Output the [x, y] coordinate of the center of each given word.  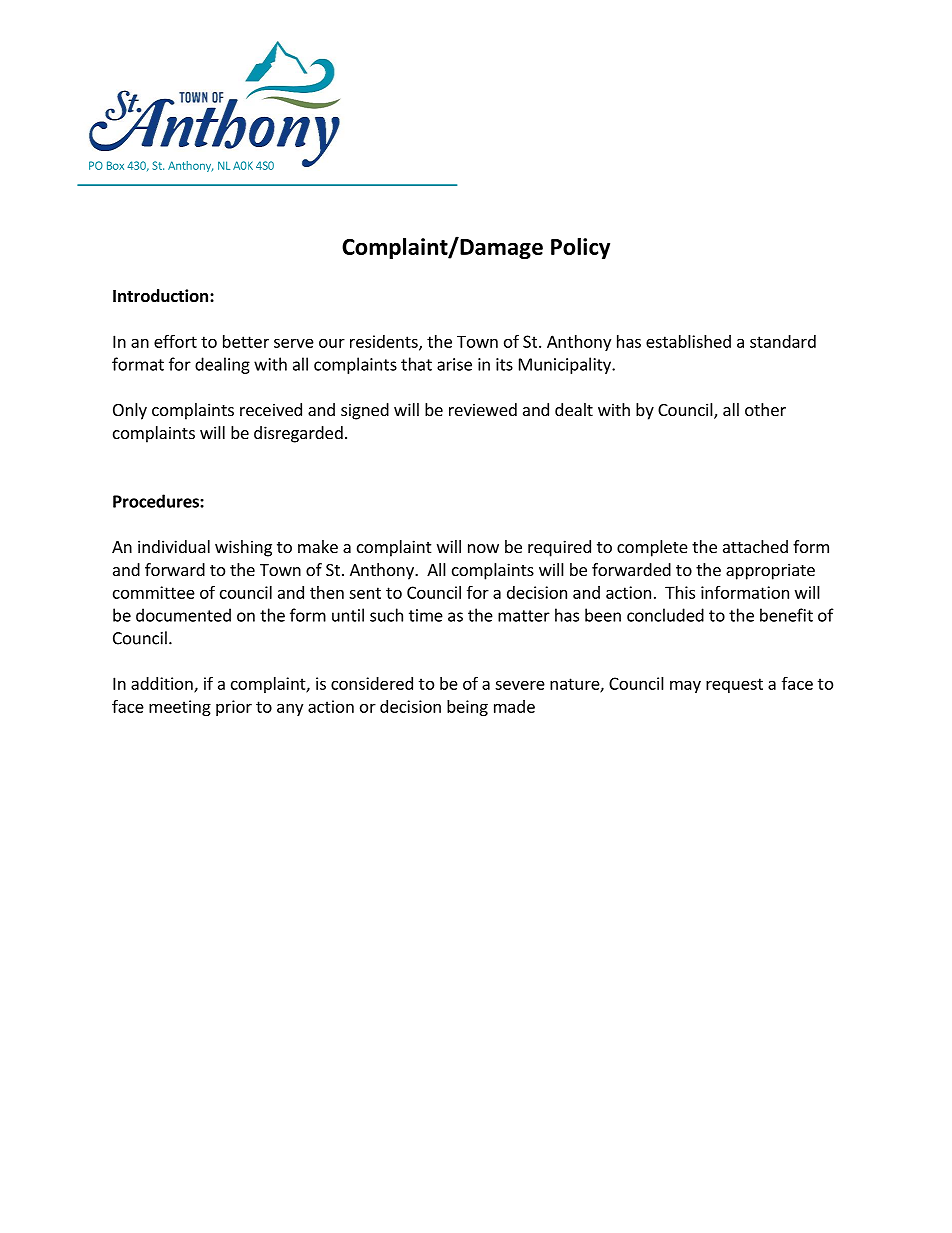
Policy [580, 248]
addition [163, 684]
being [467, 708]
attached [755, 546]
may [685, 686]
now [483, 548]
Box [115, 165]
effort [175, 341]
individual [174, 546]
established [688, 341]
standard [783, 341]
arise [454, 364]
